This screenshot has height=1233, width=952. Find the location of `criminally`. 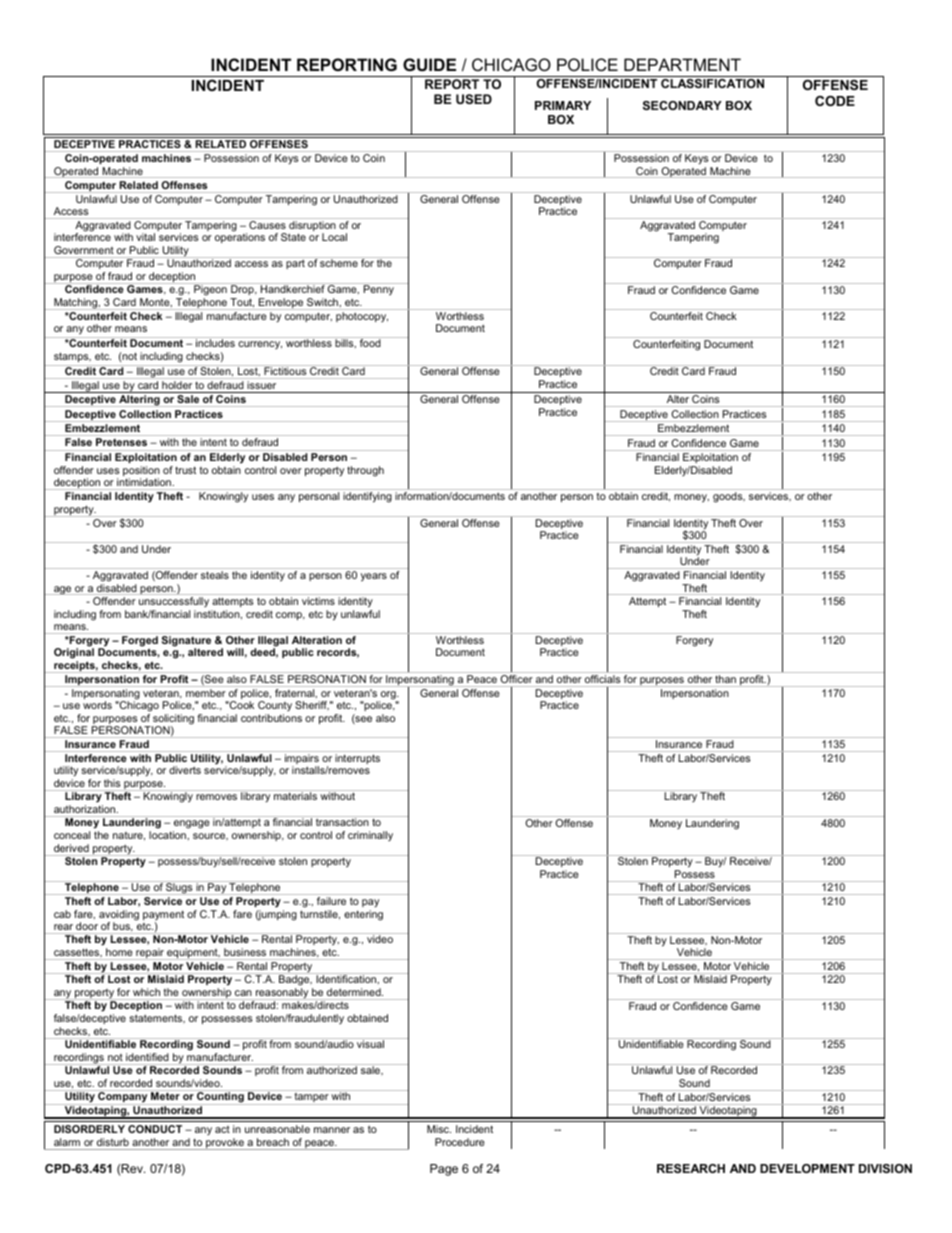

criminally is located at coordinates (370, 836).
